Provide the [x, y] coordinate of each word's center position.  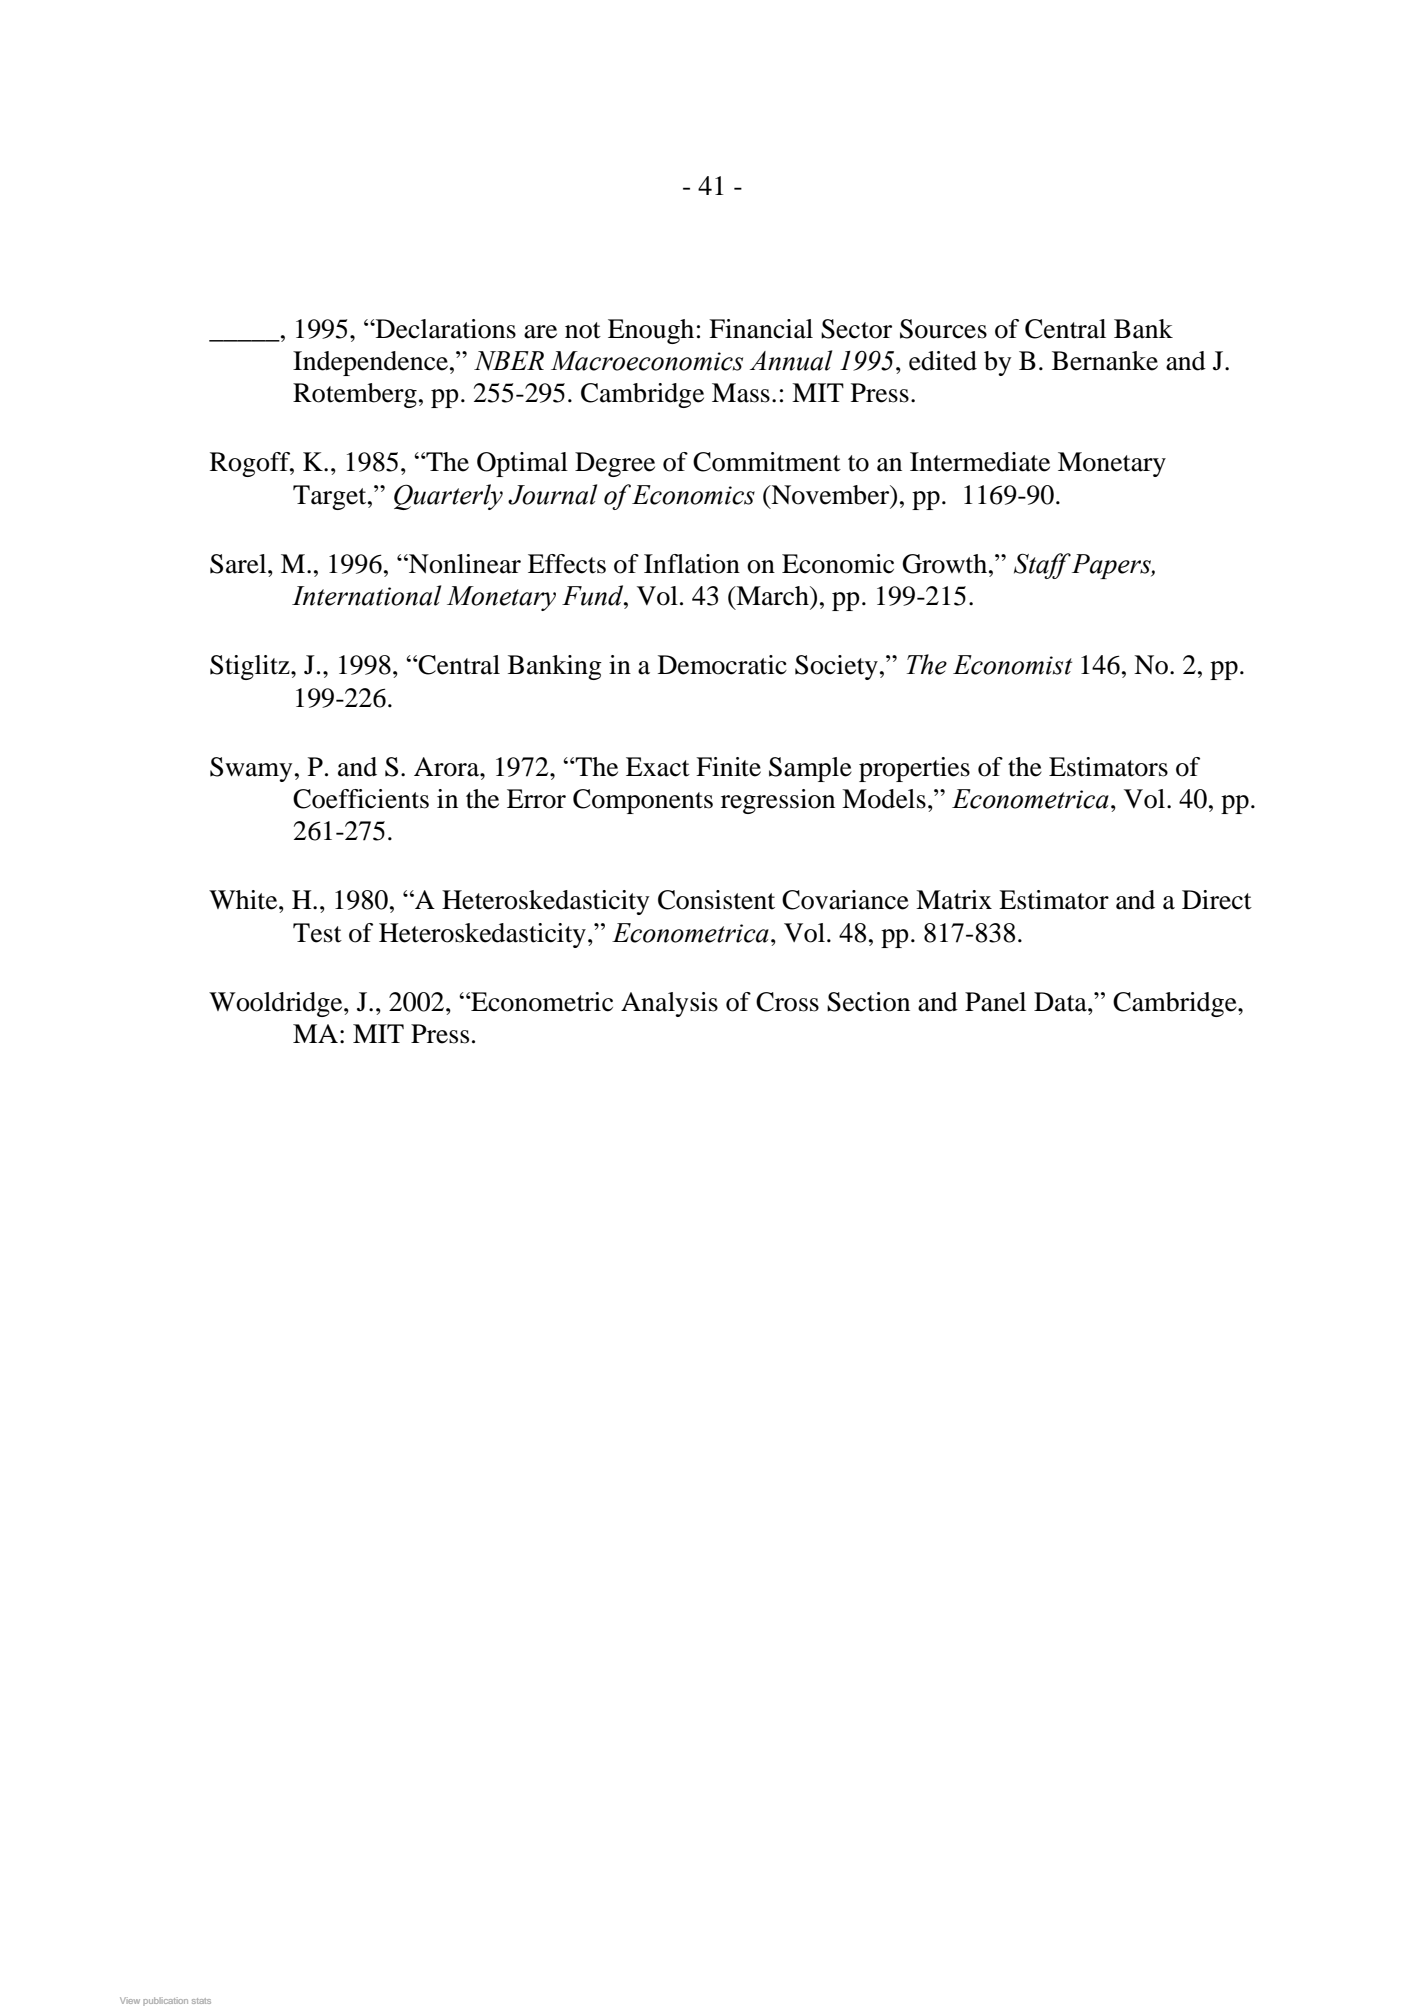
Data [1061, 1002]
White [244, 900]
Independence [370, 363]
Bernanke [1105, 361]
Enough [651, 331]
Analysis [669, 1004]
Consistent [716, 900]
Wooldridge [277, 1004]
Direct [1217, 900]
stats [201, 2001]
